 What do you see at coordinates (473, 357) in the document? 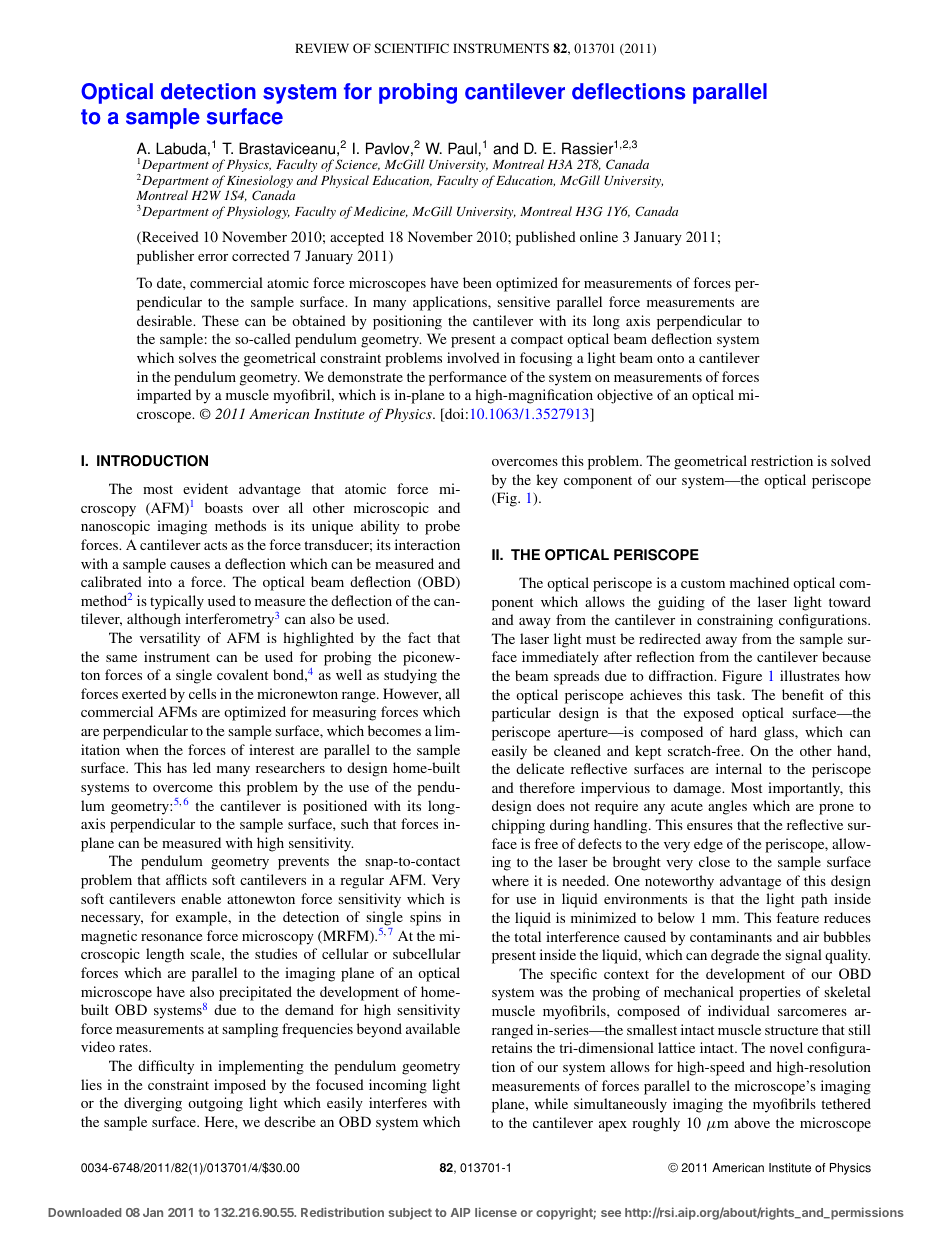
I see `involved` at bounding box center [473, 357].
